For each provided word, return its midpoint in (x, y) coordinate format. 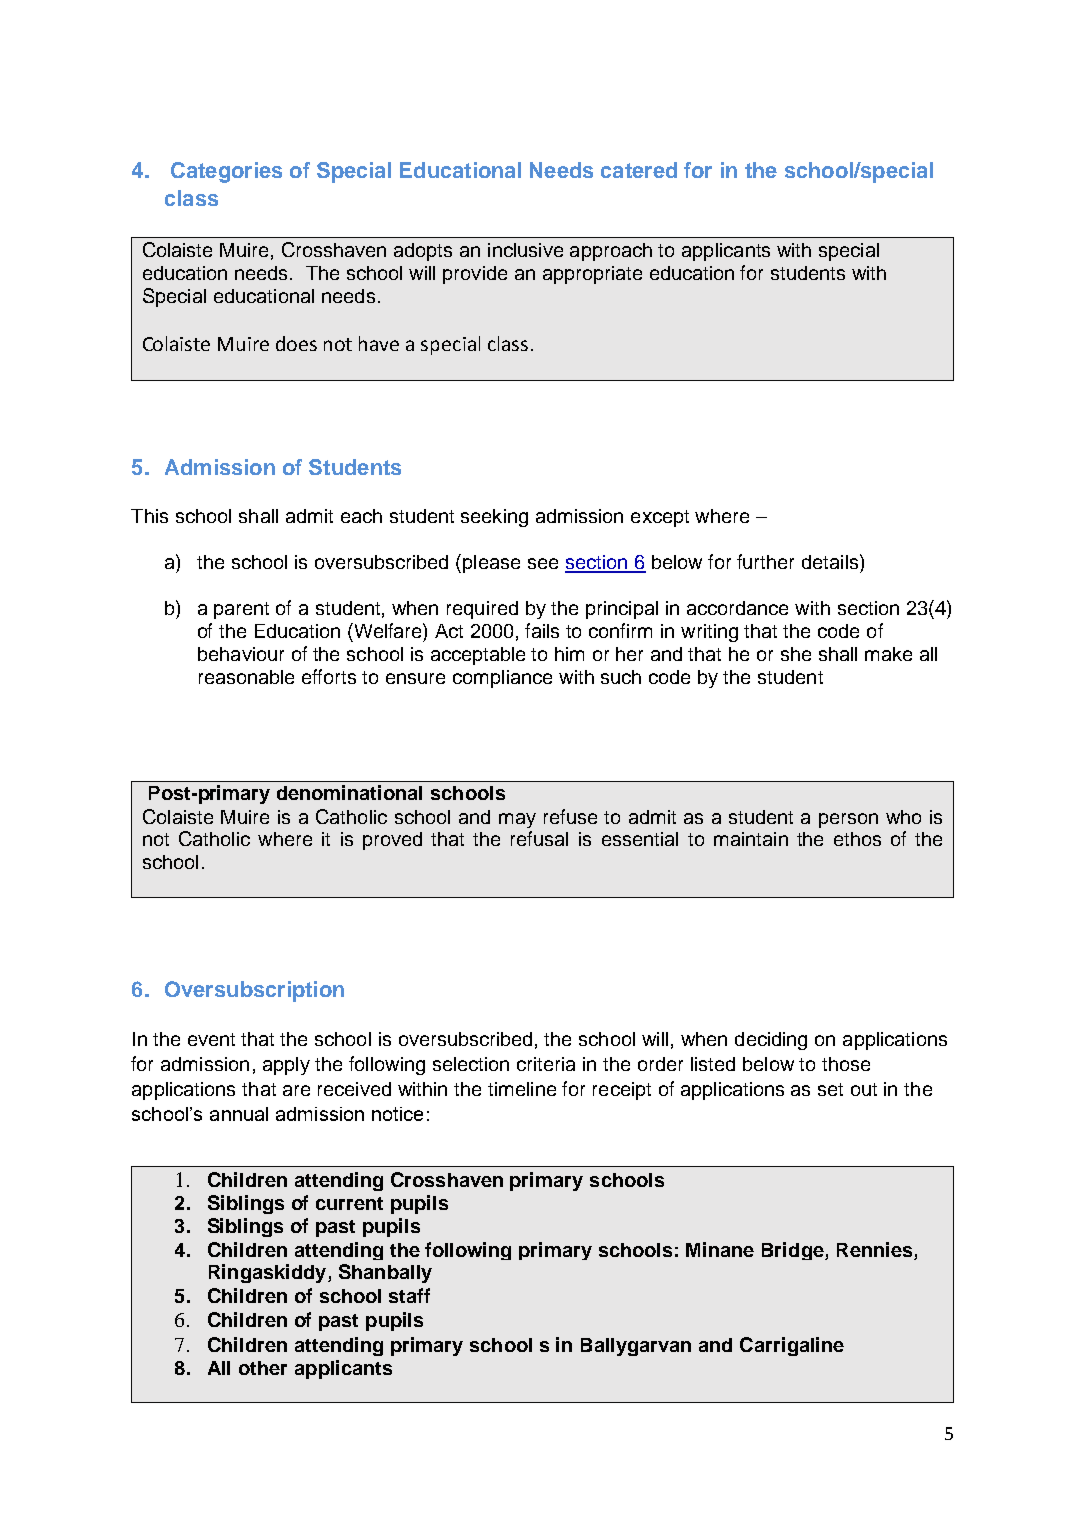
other (263, 1368)
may (517, 820)
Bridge (794, 1251)
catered (639, 170)
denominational (349, 792)
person (848, 820)
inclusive (525, 250)
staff (409, 1295)
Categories (226, 172)
